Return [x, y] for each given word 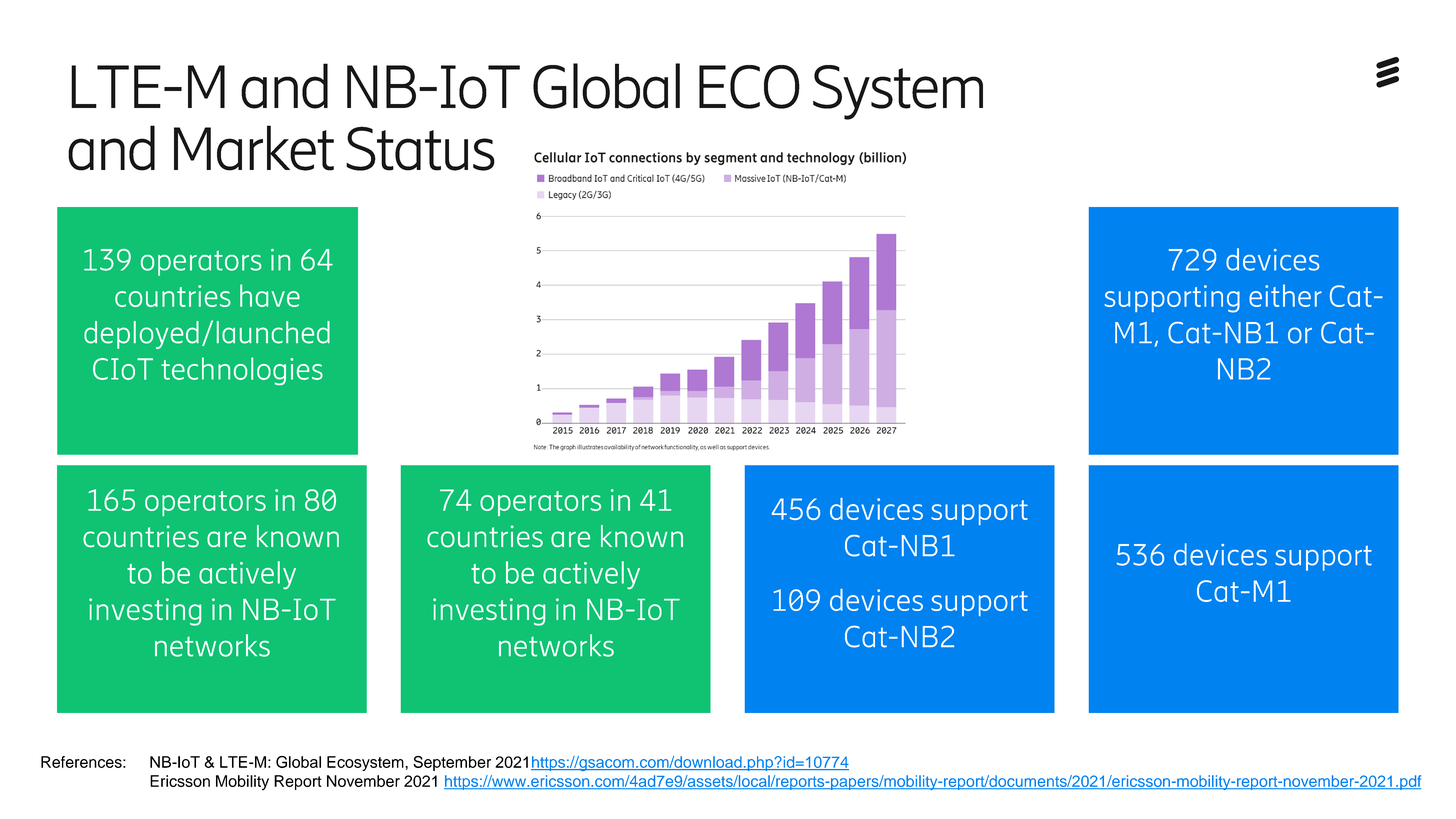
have [270, 295]
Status [420, 148]
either [1285, 295]
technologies [242, 371]
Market [254, 148]
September [452, 763]
